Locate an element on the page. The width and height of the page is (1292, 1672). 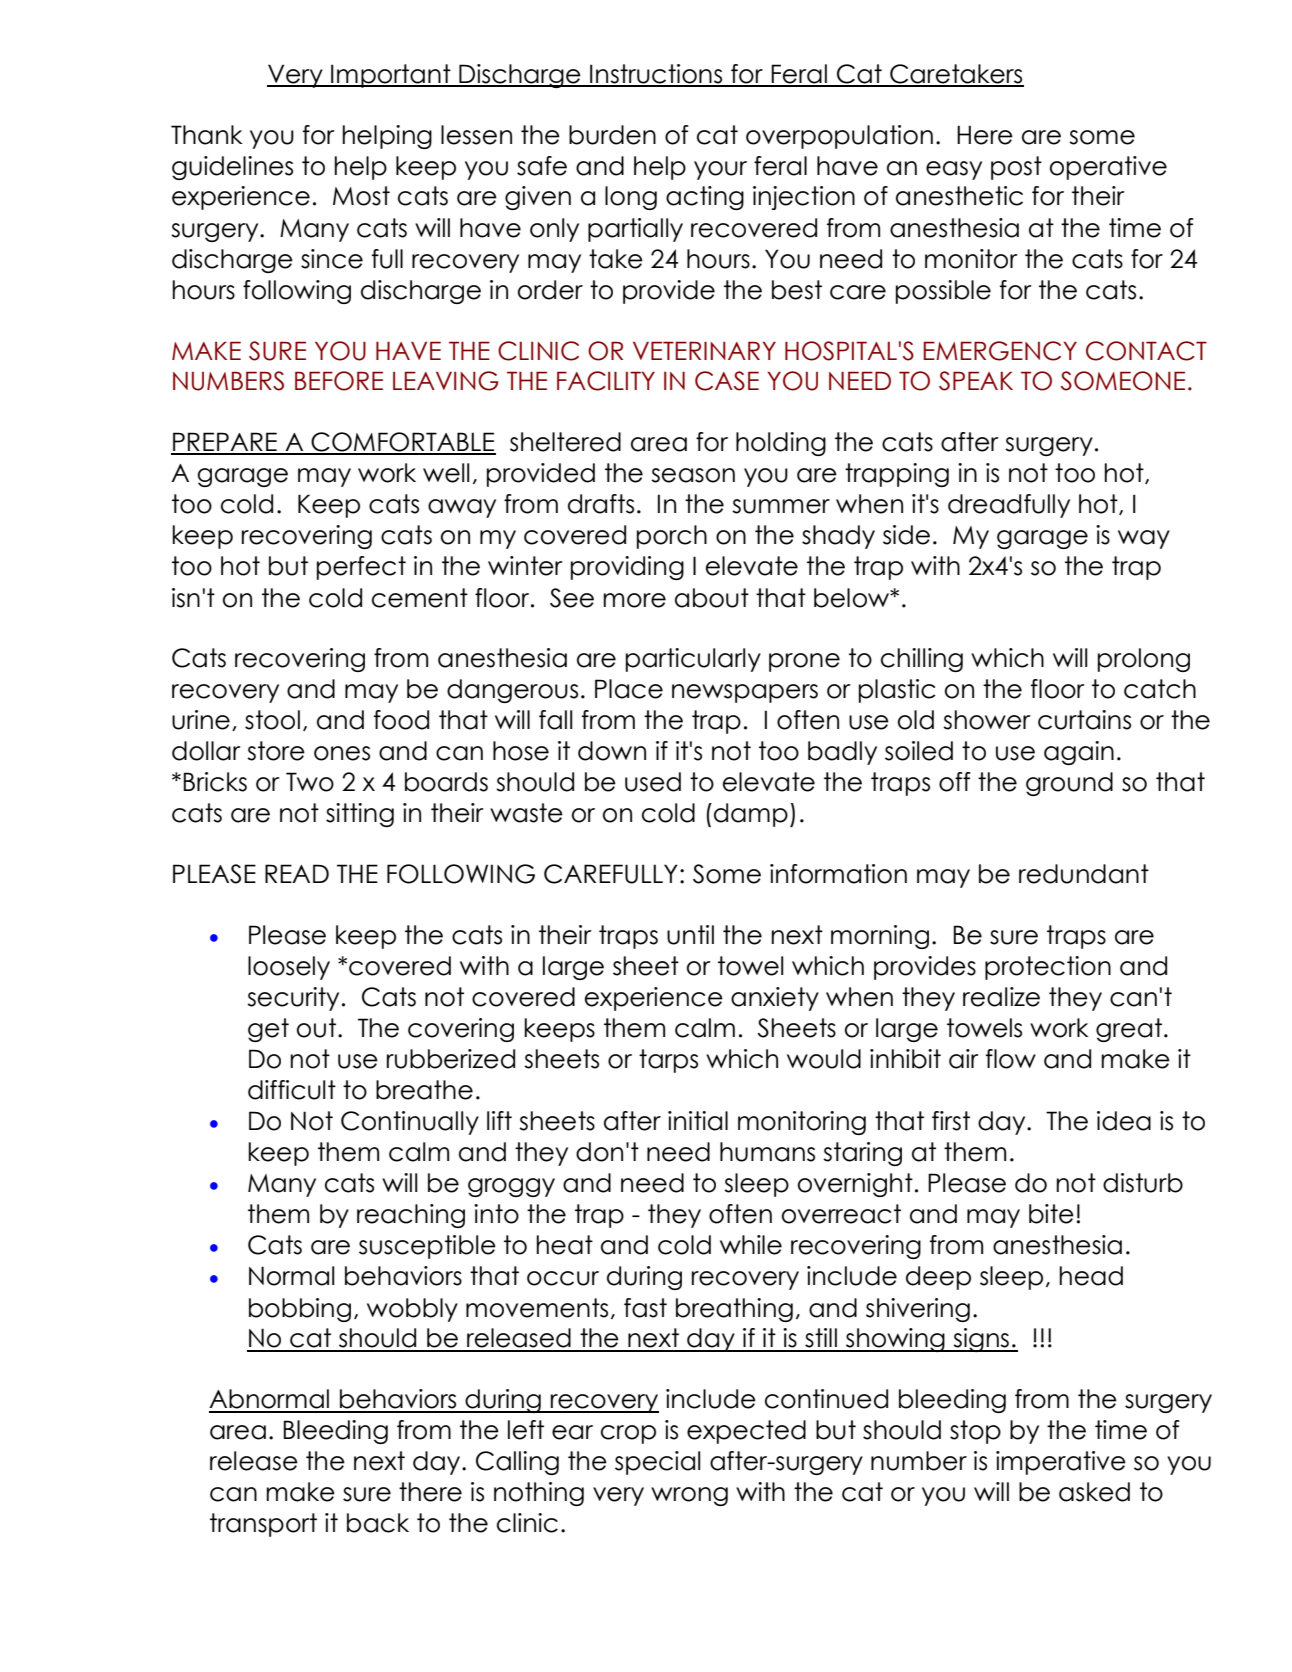
idea is located at coordinates (1124, 1121).
